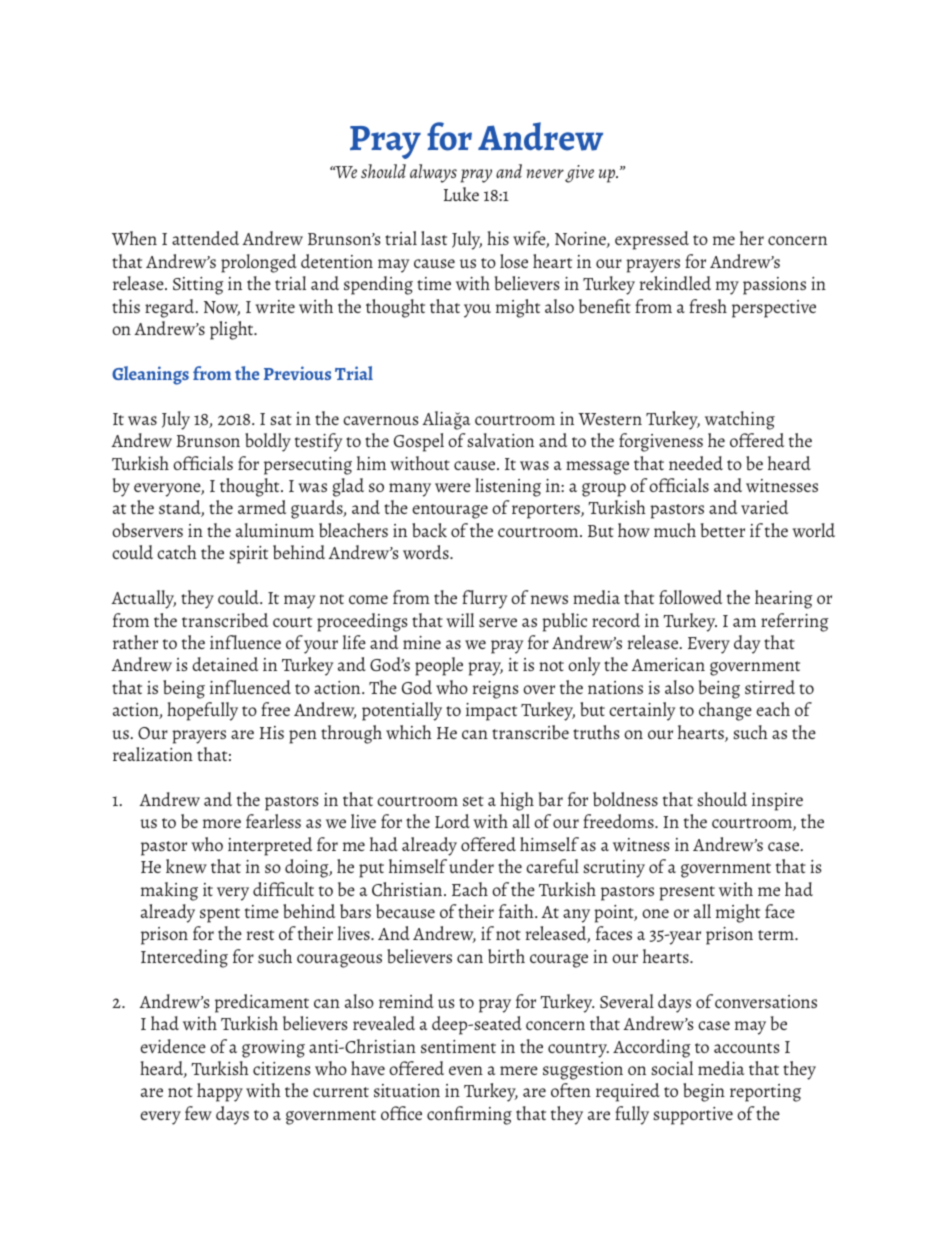 The width and height of the screenshot is (952, 1233). I want to click on expressed, so click(652, 240).
